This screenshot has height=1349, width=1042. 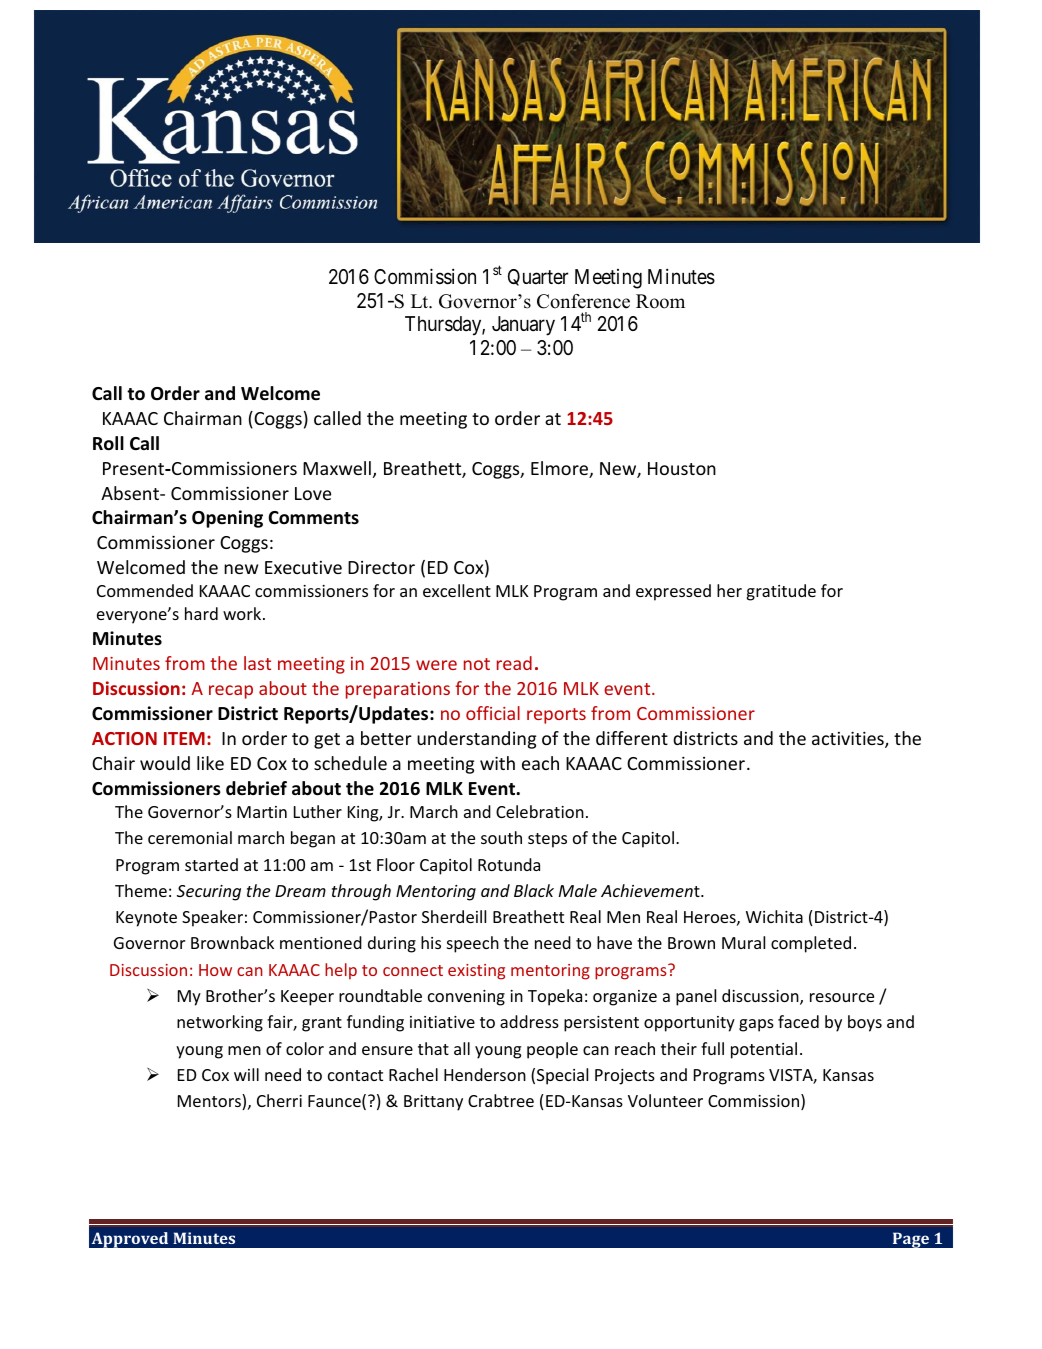 I want to click on Mentors, so click(x=210, y=1102).
